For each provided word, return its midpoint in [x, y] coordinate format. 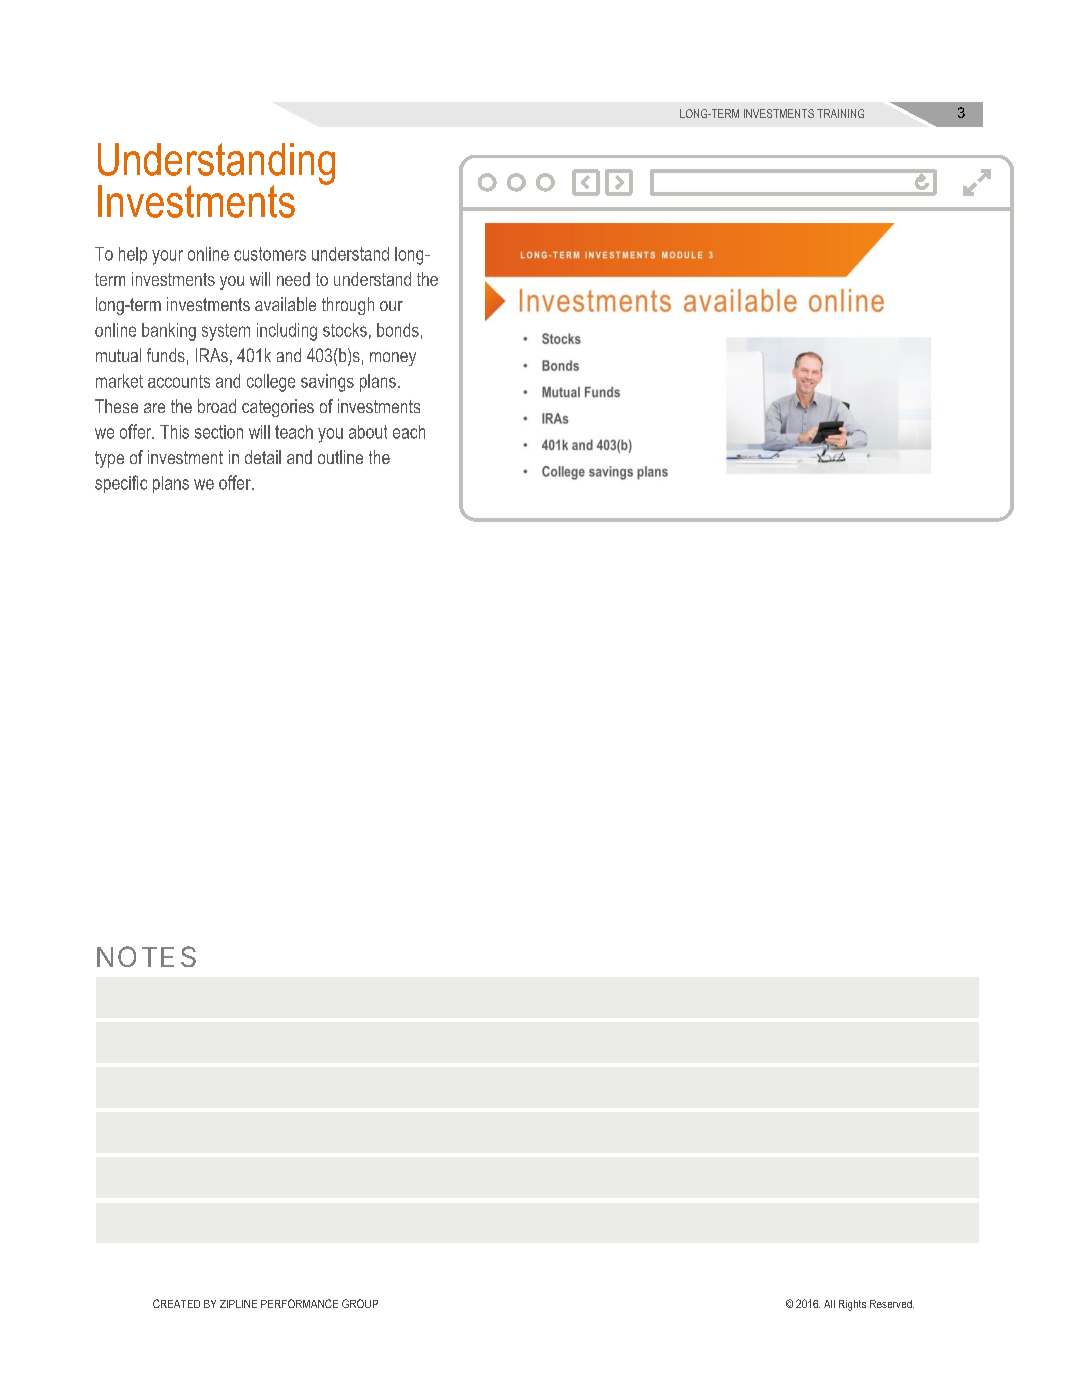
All [829, 1304]
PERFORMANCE [299, 1303]
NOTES [146, 956]
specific [121, 484]
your [167, 257]
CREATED [176, 1303]
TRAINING [840, 113]
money [393, 359]
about [368, 432]
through [348, 306]
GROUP [360, 1303]
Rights [852, 1305]
